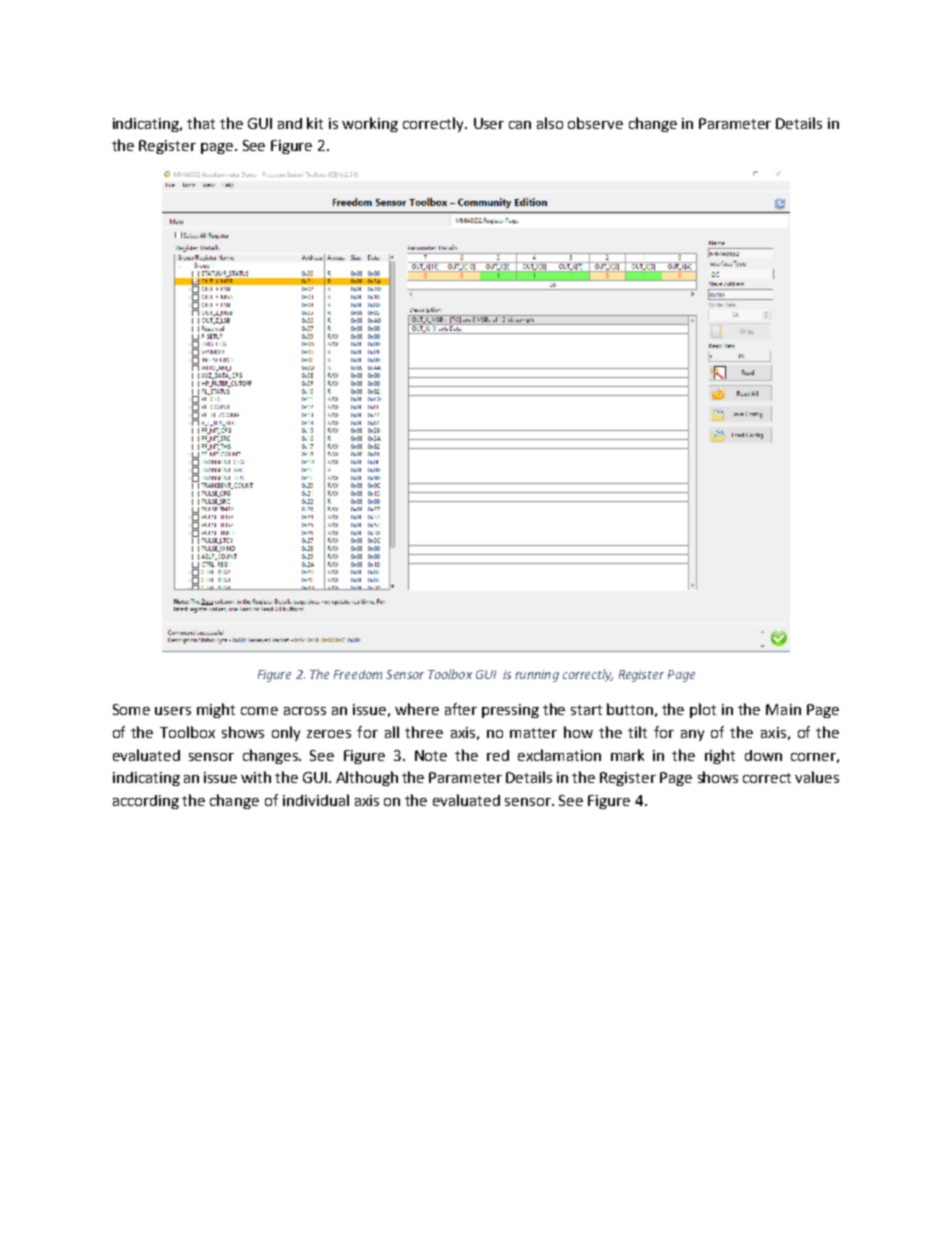 The height and width of the screenshot is (1233, 952). Describe the element at coordinates (370, 124) in the screenshot. I see `working` at that location.
